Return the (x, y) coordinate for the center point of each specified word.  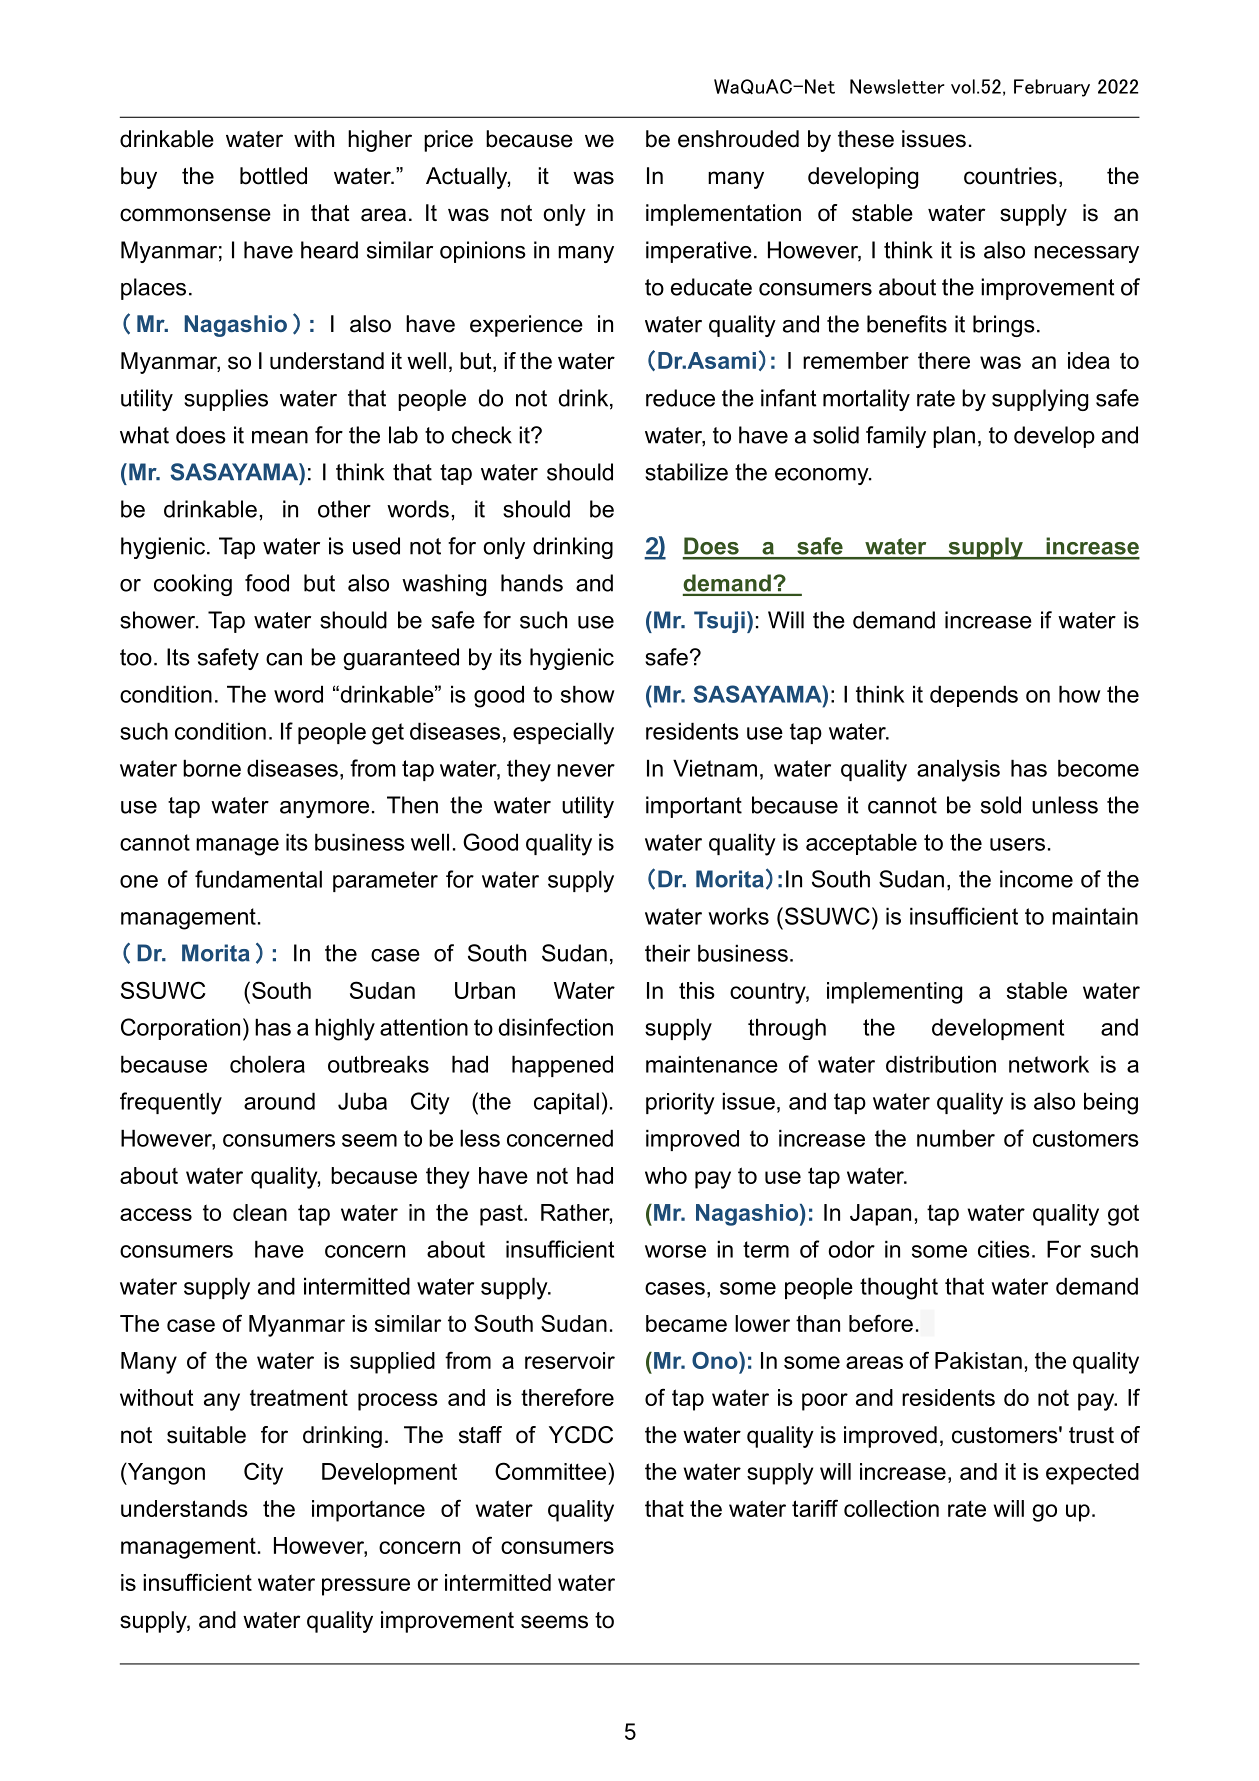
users (1017, 844)
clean (260, 1212)
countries (1010, 176)
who (666, 1175)
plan (954, 437)
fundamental (258, 879)
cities (1004, 1249)
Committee (550, 1471)
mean (280, 437)
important (694, 807)
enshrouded (738, 139)
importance (368, 1511)
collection (891, 1508)
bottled (273, 176)
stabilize (686, 472)
